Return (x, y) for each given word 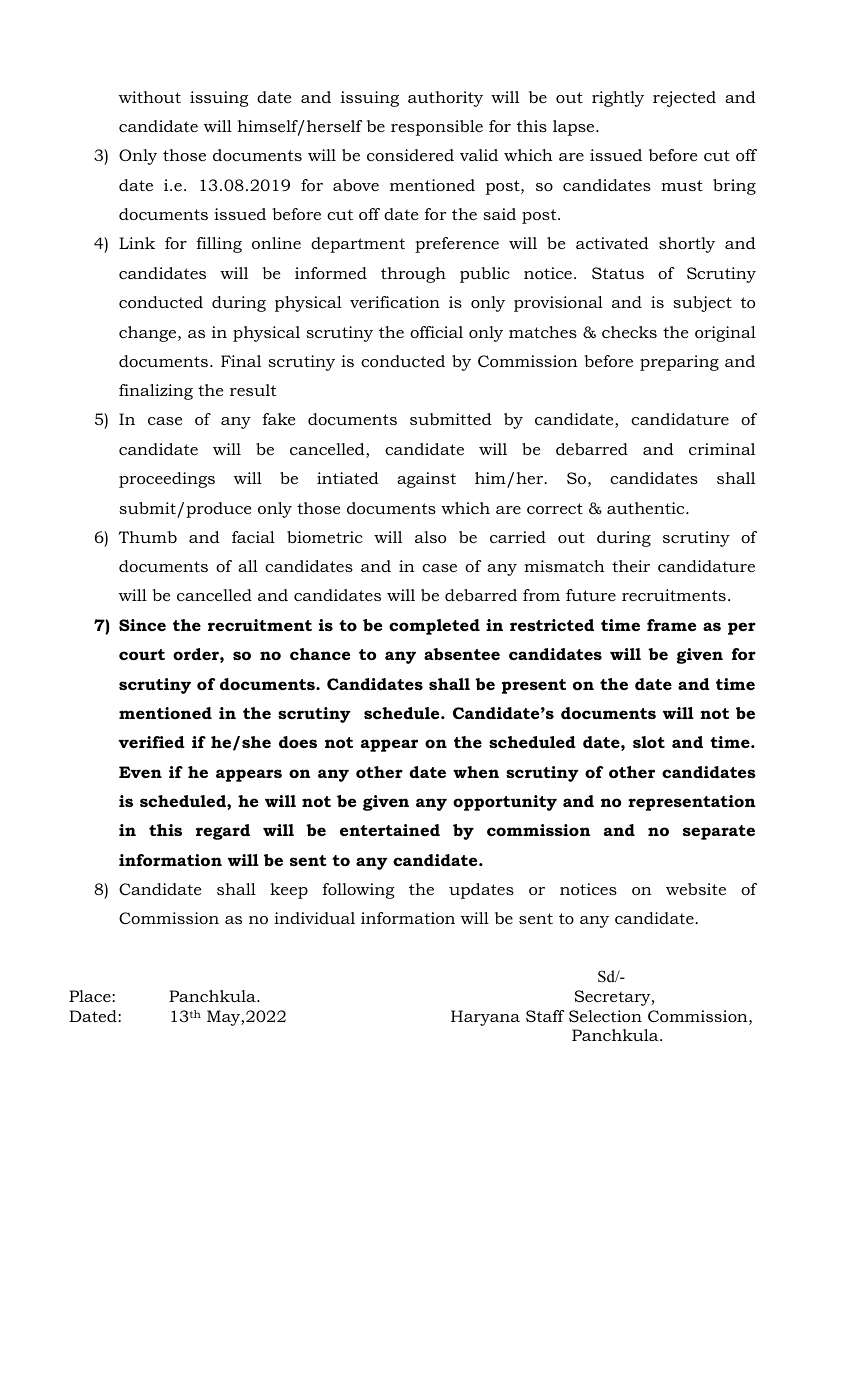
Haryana (485, 1018)
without (150, 97)
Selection (605, 1016)
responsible (437, 128)
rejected (684, 99)
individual (314, 918)
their (631, 566)
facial (253, 537)
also (430, 537)
